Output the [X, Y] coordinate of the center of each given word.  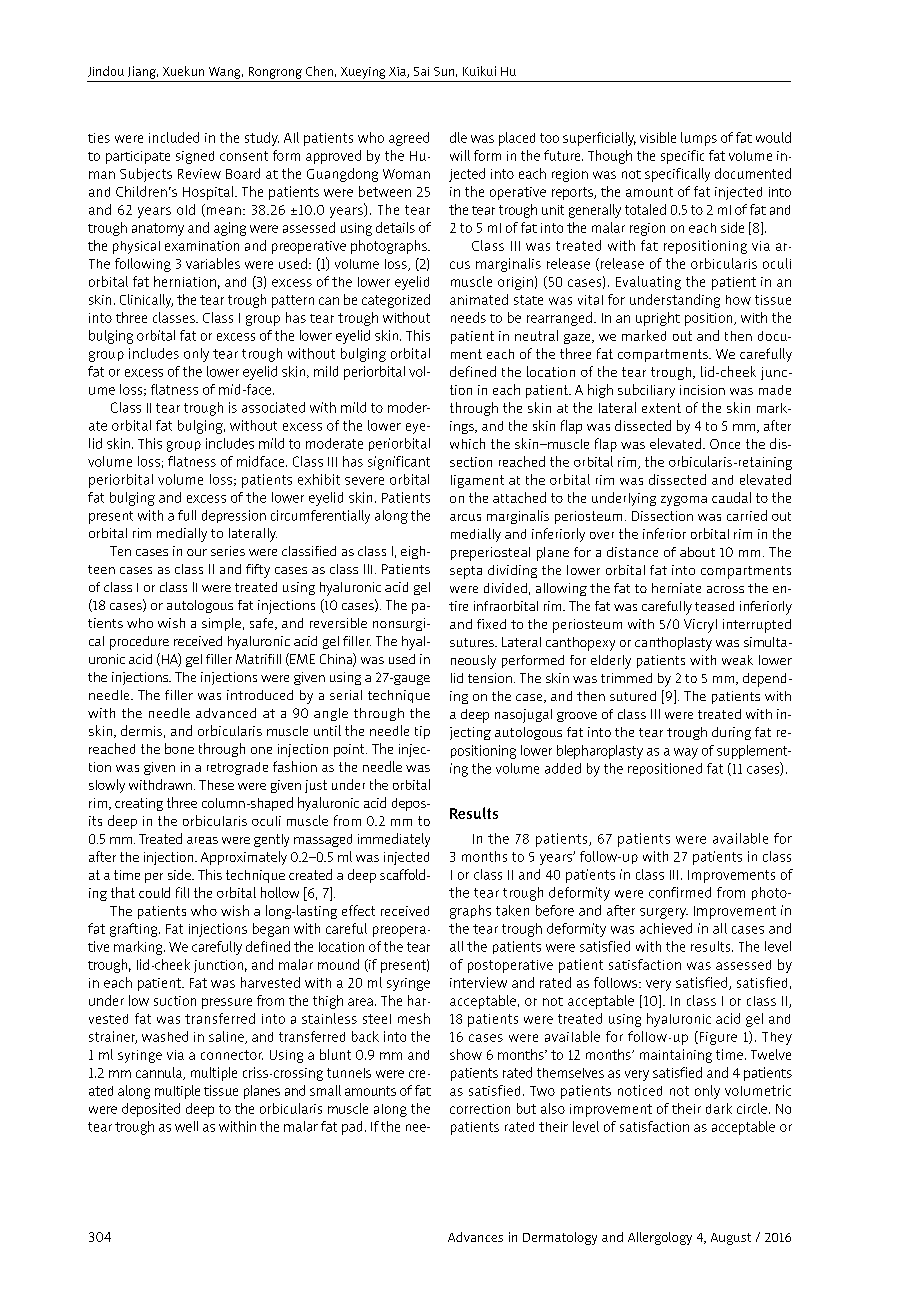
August [731, 1239]
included [174, 137]
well [186, 1126]
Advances [475, 1237]
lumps [699, 139]
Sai [421, 71]
